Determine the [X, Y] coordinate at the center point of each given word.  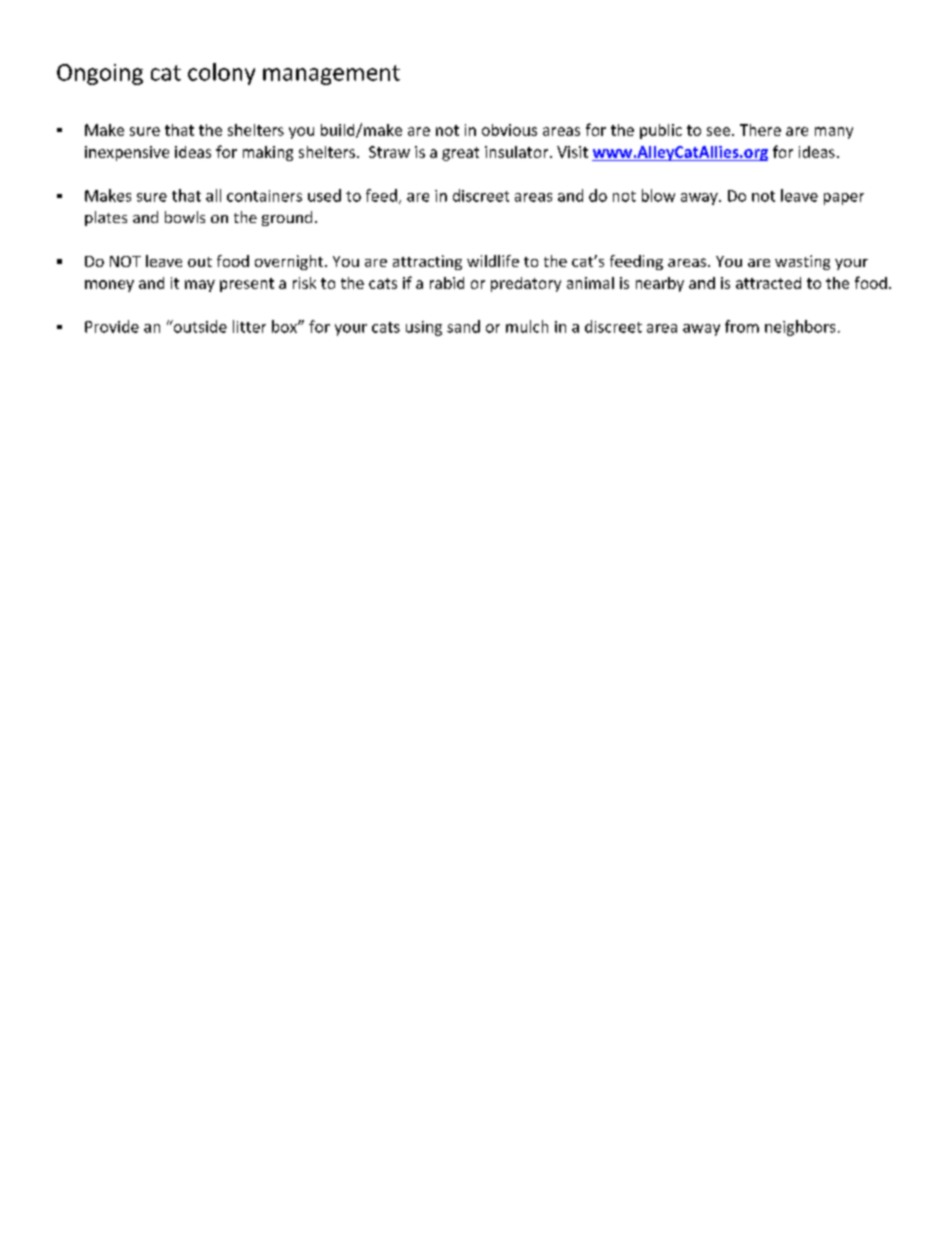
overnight [289, 262]
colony [221, 74]
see [718, 131]
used [324, 195]
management [331, 75]
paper [844, 199]
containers [264, 196]
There [760, 130]
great [460, 154]
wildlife [493, 261]
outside [199, 326]
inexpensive [127, 153]
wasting [802, 262]
